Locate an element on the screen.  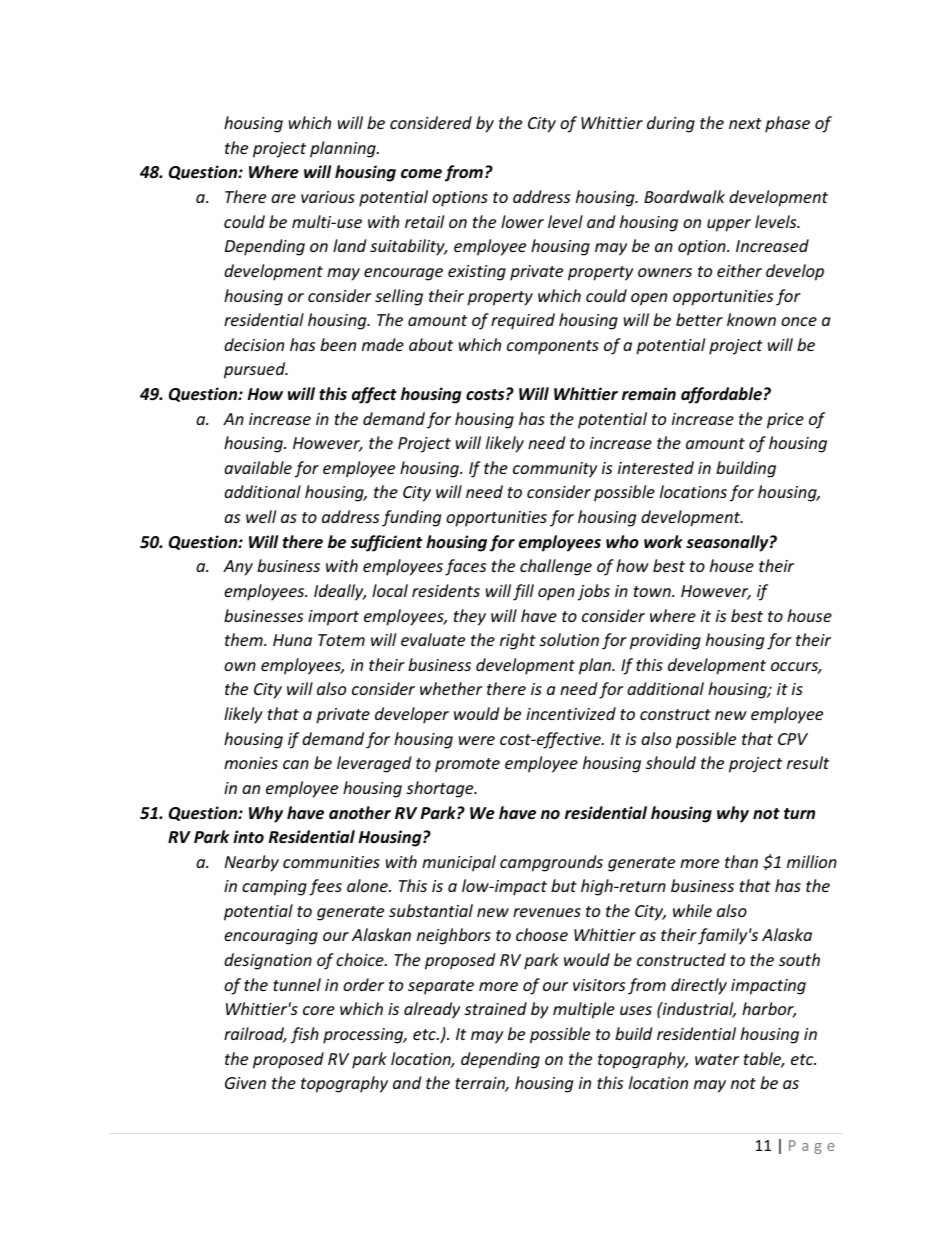
next is located at coordinates (745, 123).
